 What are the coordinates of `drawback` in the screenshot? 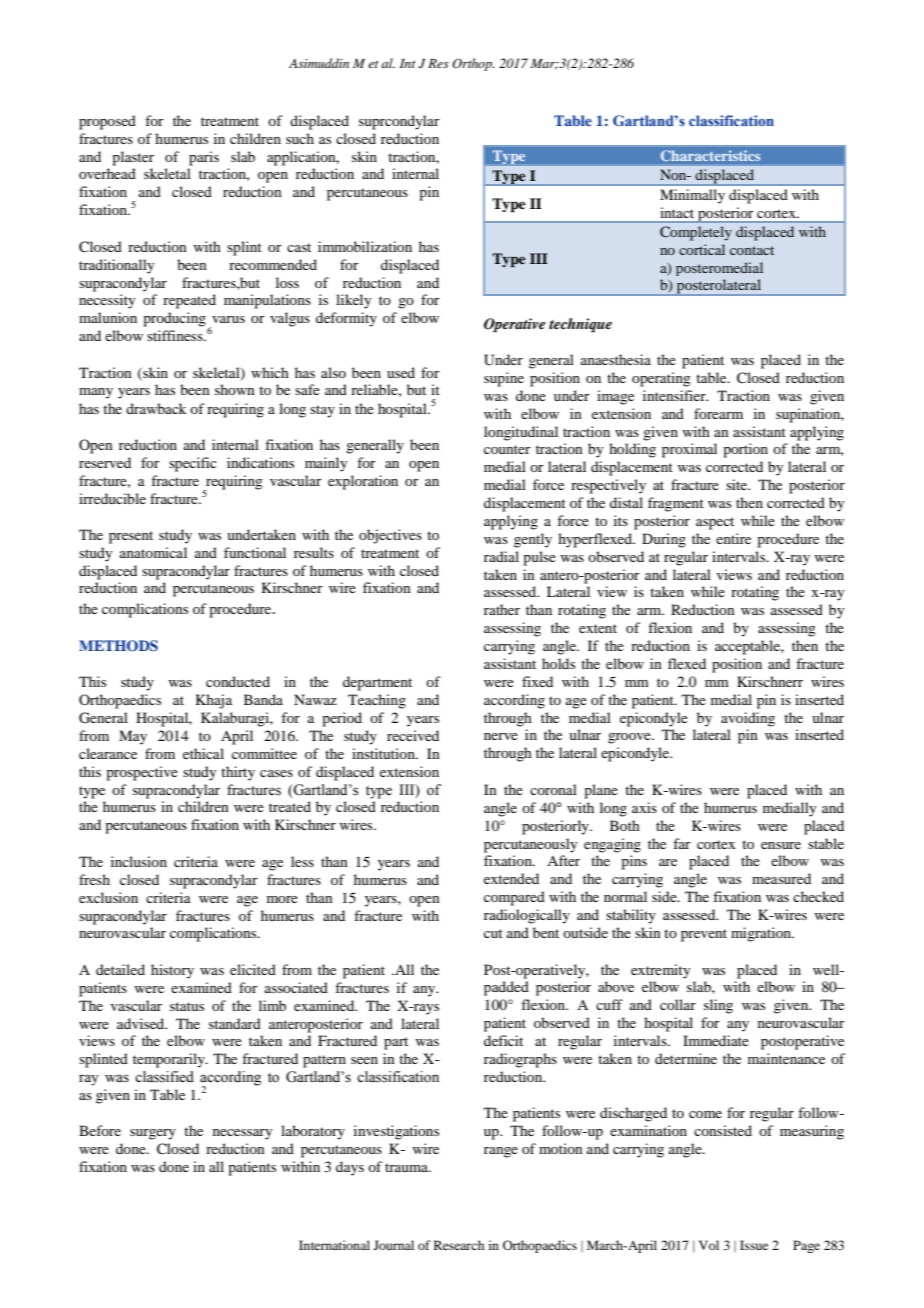 It's located at (156, 408).
